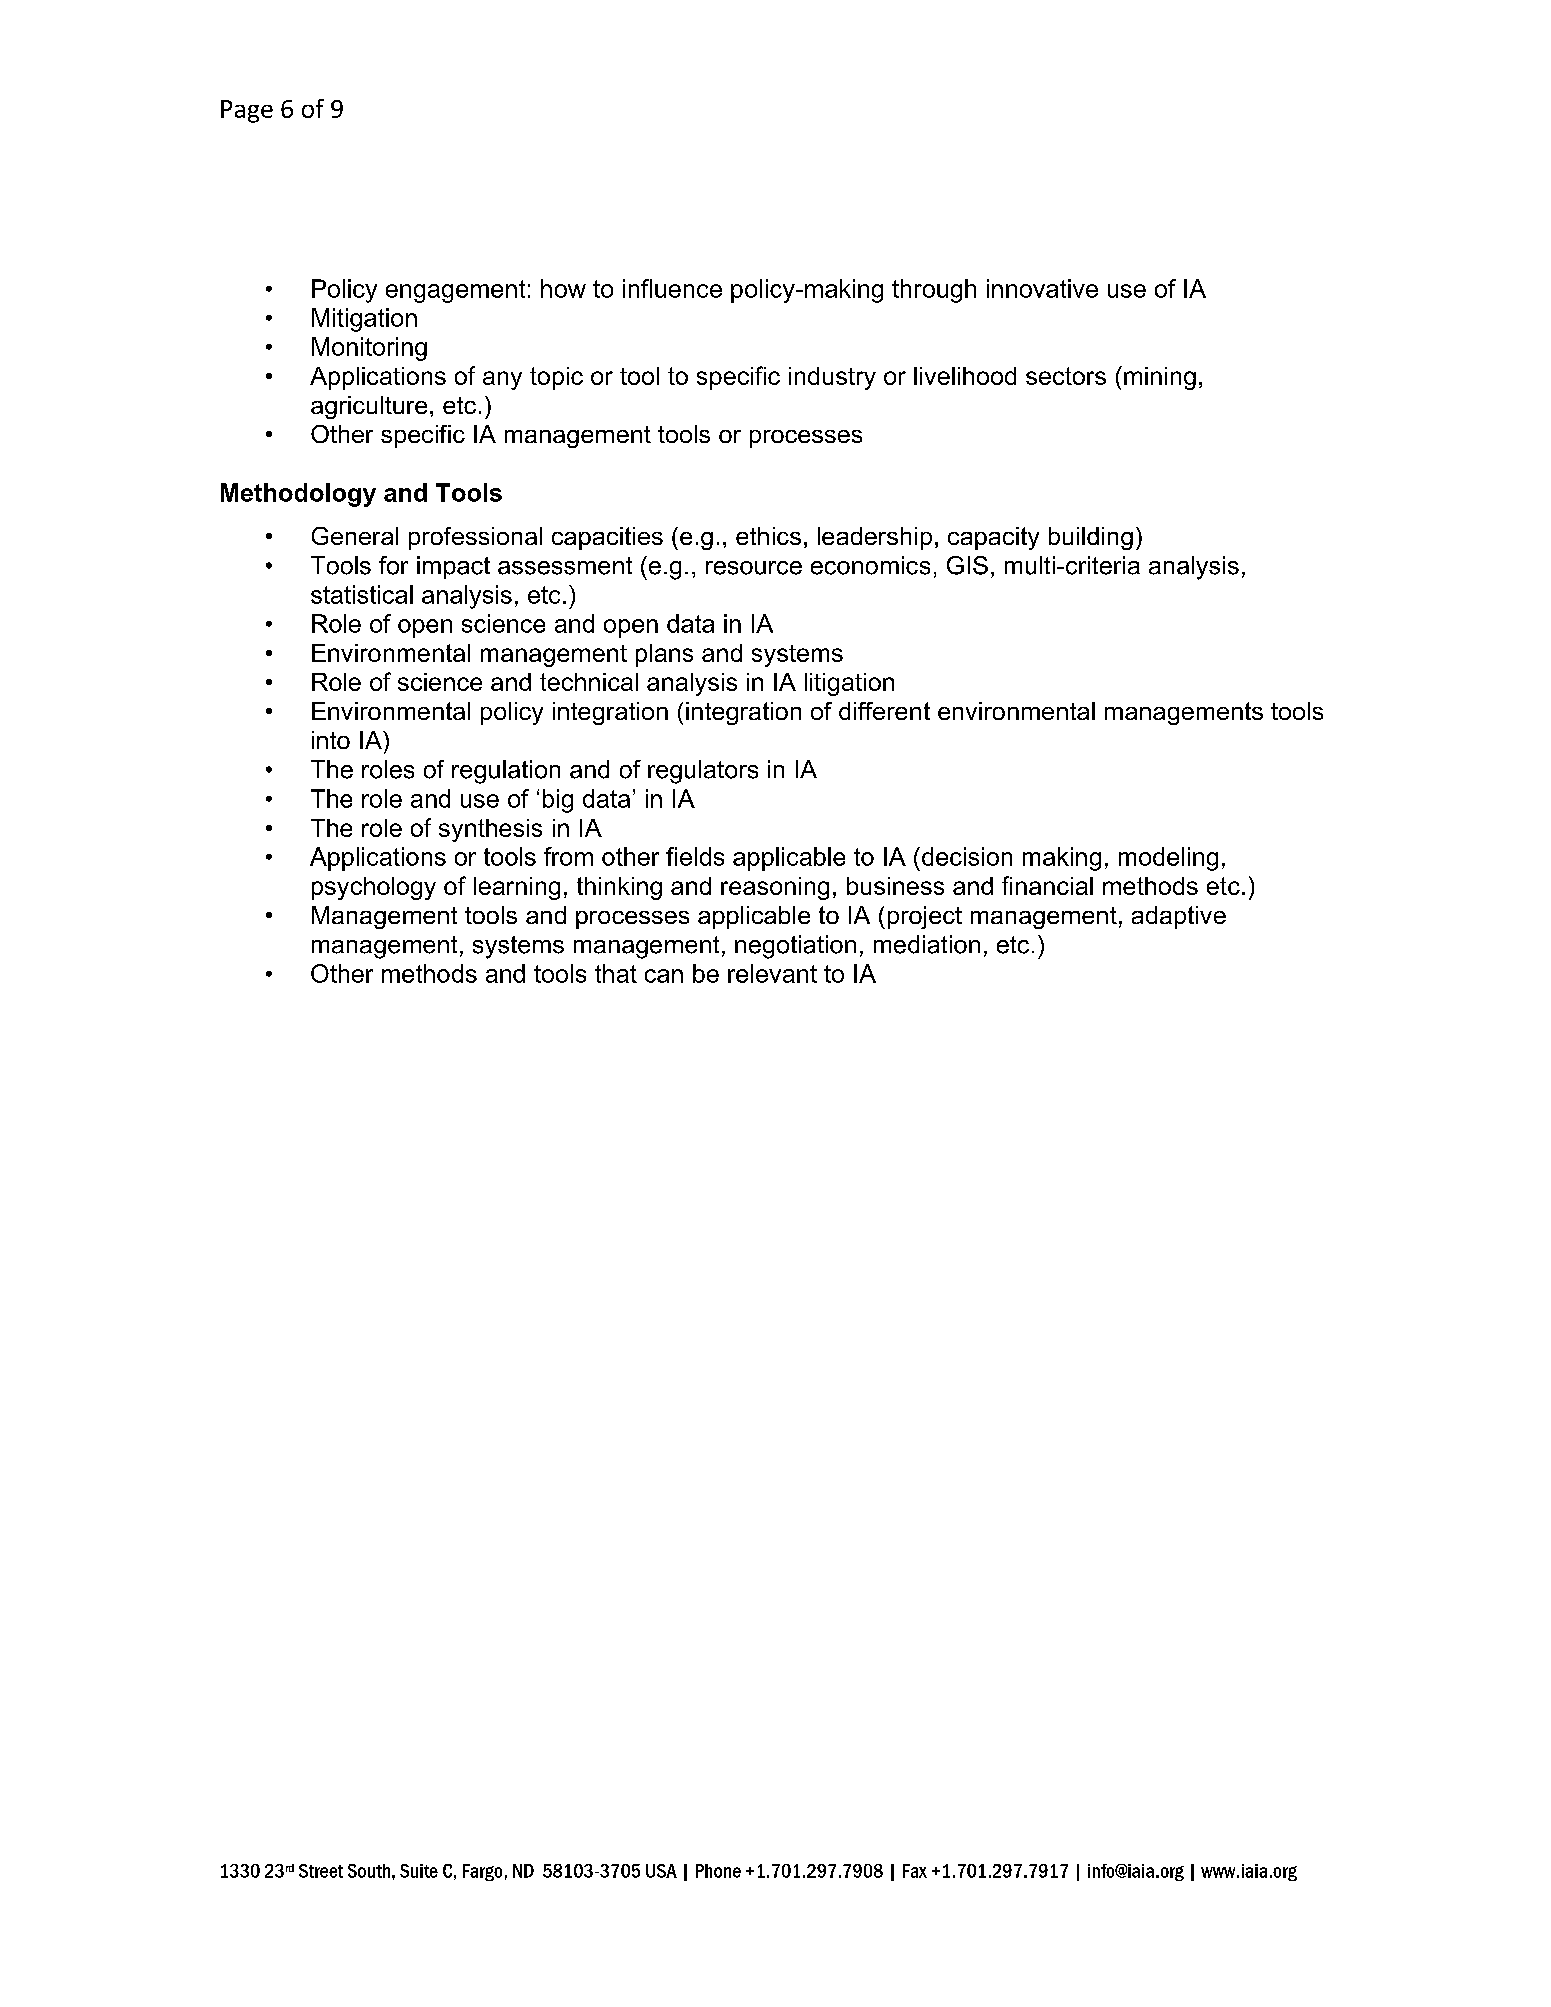 The image size is (1551, 2007). I want to click on regulators, so click(703, 772).
